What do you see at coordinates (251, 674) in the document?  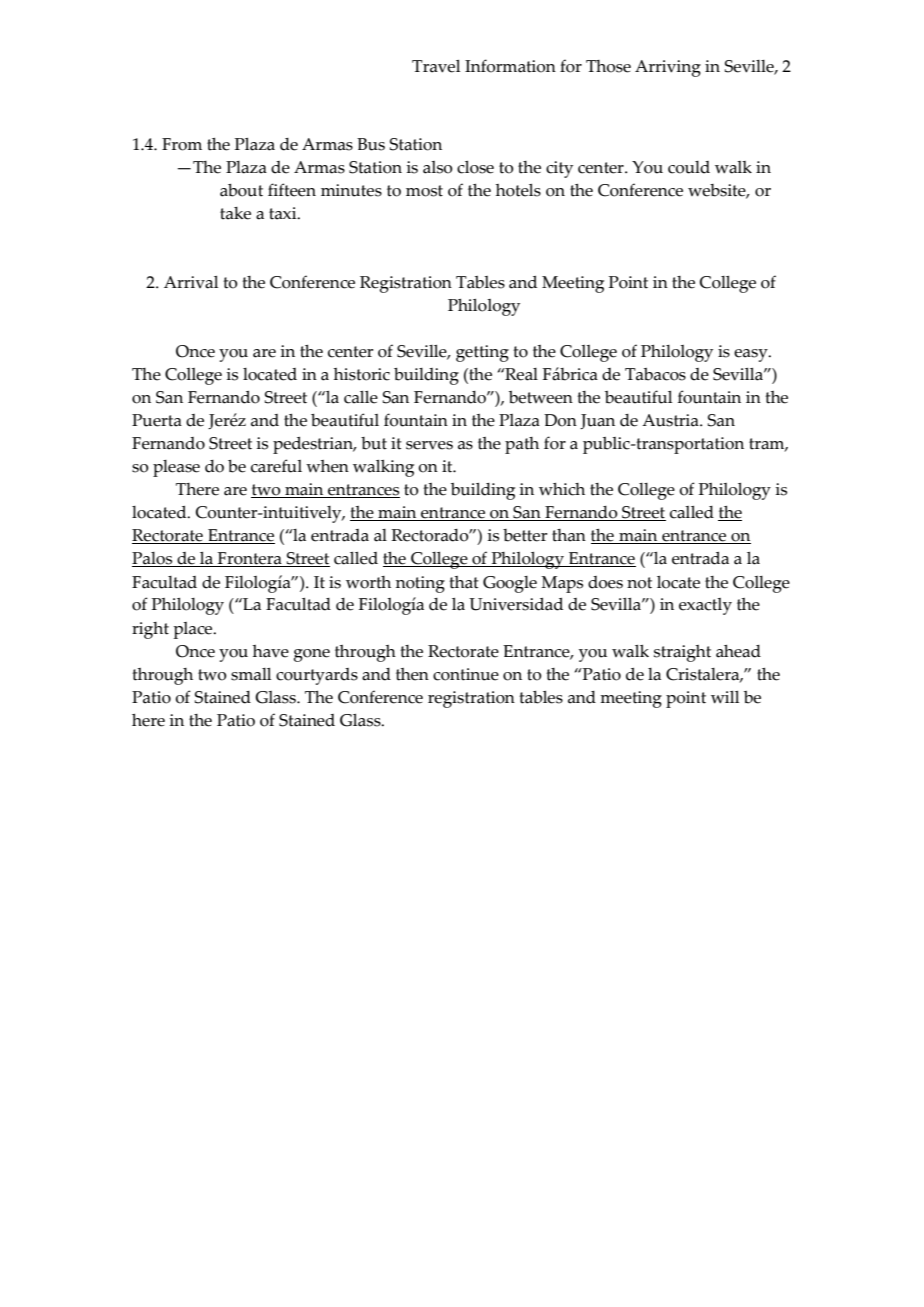 I see `small` at bounding box center [251, 674].
